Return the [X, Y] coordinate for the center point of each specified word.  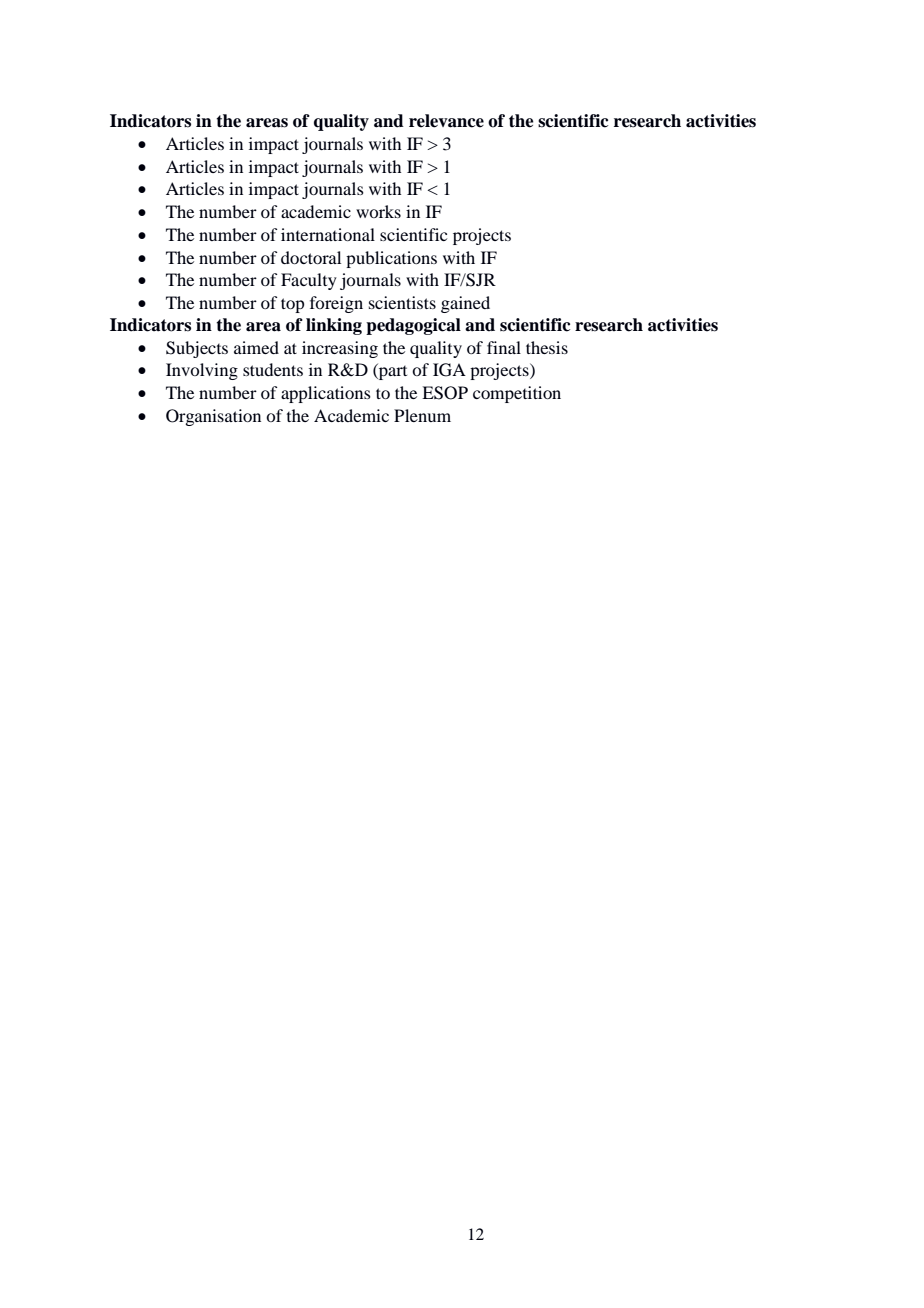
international [328, 234]
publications [391, 259]
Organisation [213, 417]
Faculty [309, 281]
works [378, 211]
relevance [446, 121]
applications [326, 394]
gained [465, 304]
